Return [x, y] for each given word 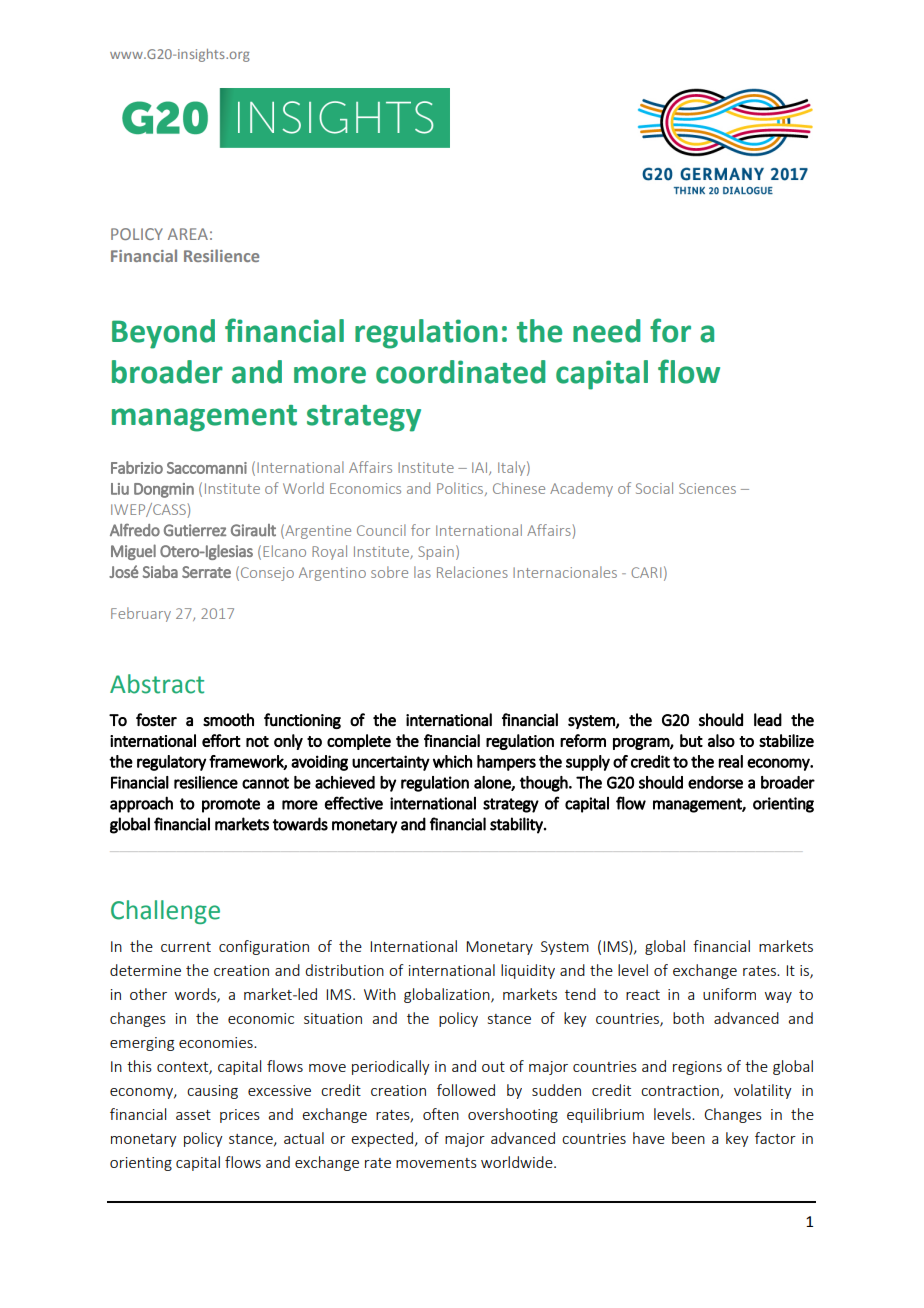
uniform [729, 994]
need [606, 331]
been [688, 1138]
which [452, 761]
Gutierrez [195, 530]
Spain [436, 553]
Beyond [163, 334]
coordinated [460, 372]
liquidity [528, 971]
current [186, 947]
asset [193, 1115]
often [441, 1114]
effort [221, 740]
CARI [646, 572]
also [721, 740]
